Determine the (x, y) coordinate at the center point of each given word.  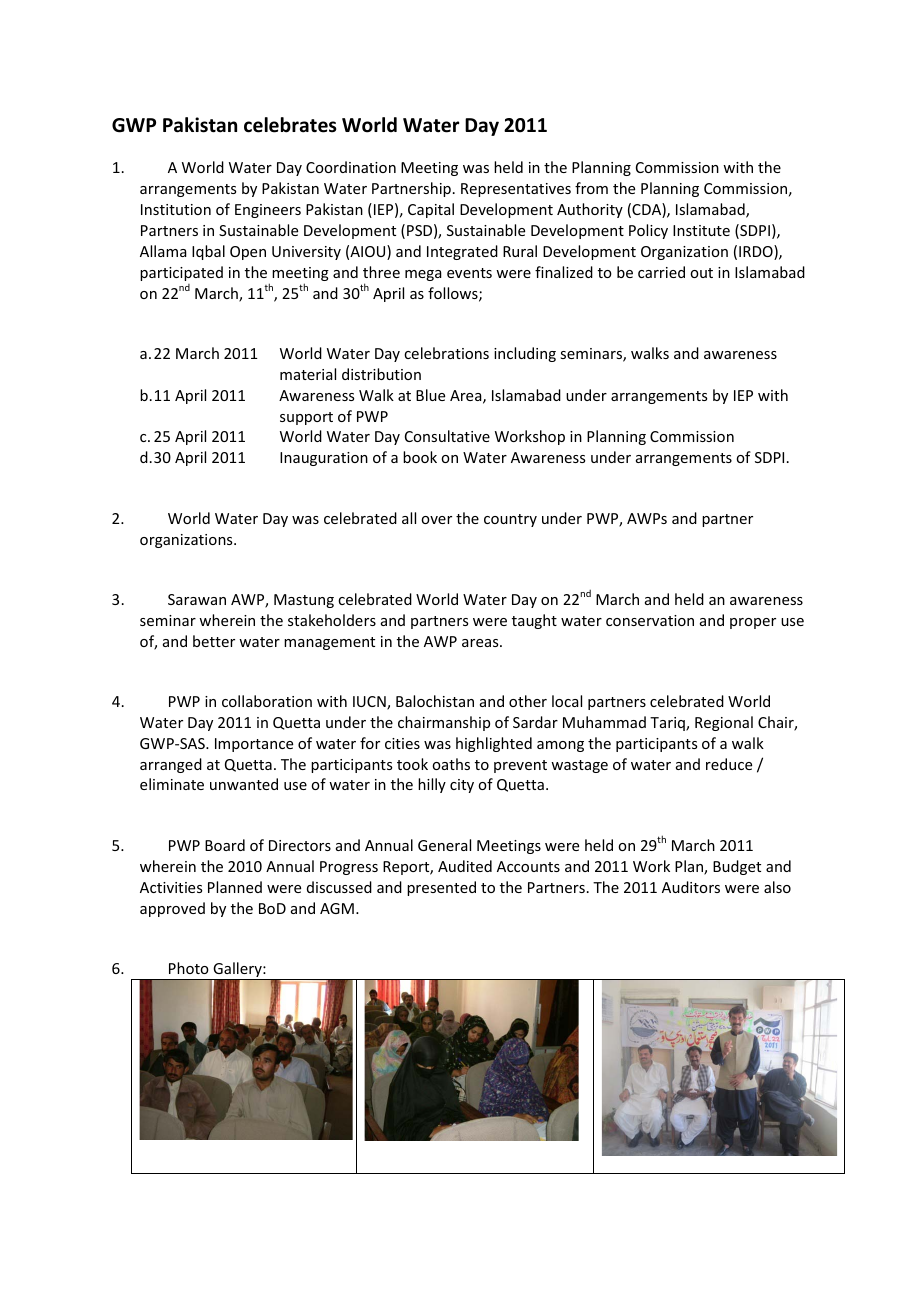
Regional (724, 723)
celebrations (446, 353)
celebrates (290, 125)
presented (441, 888)
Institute (701, 230)
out (701, 273)
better (214, 641)
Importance (254, 745)
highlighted (494, 744)
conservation (650, 620)
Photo (189, 968)
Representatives (516, 190)
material (308, 374)
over (436, 520)
